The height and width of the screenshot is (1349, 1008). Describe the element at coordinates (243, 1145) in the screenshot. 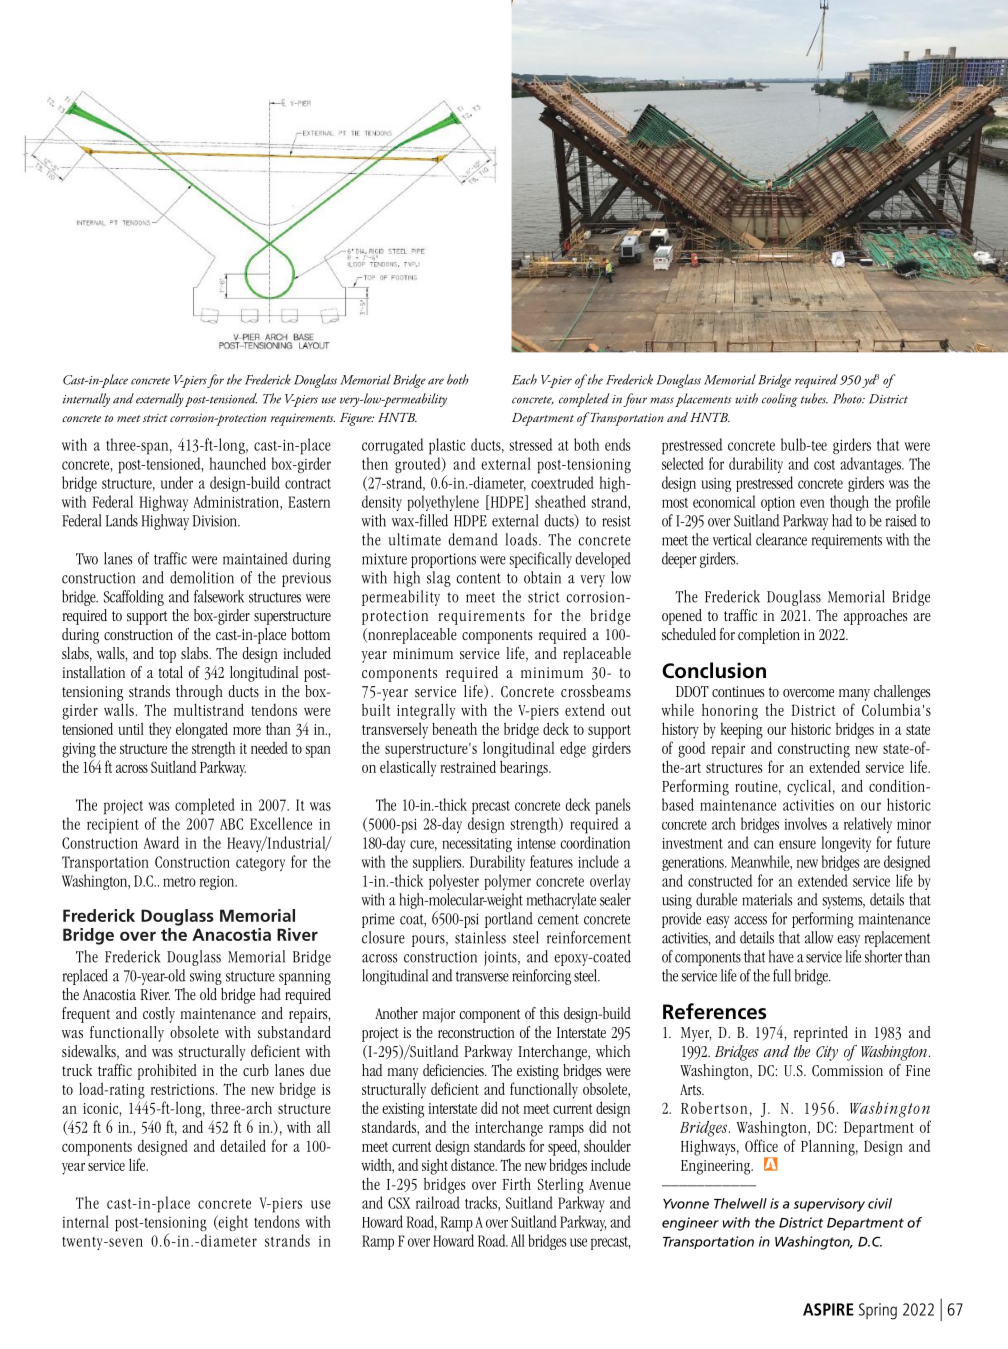

I see `detailed` at that location.
